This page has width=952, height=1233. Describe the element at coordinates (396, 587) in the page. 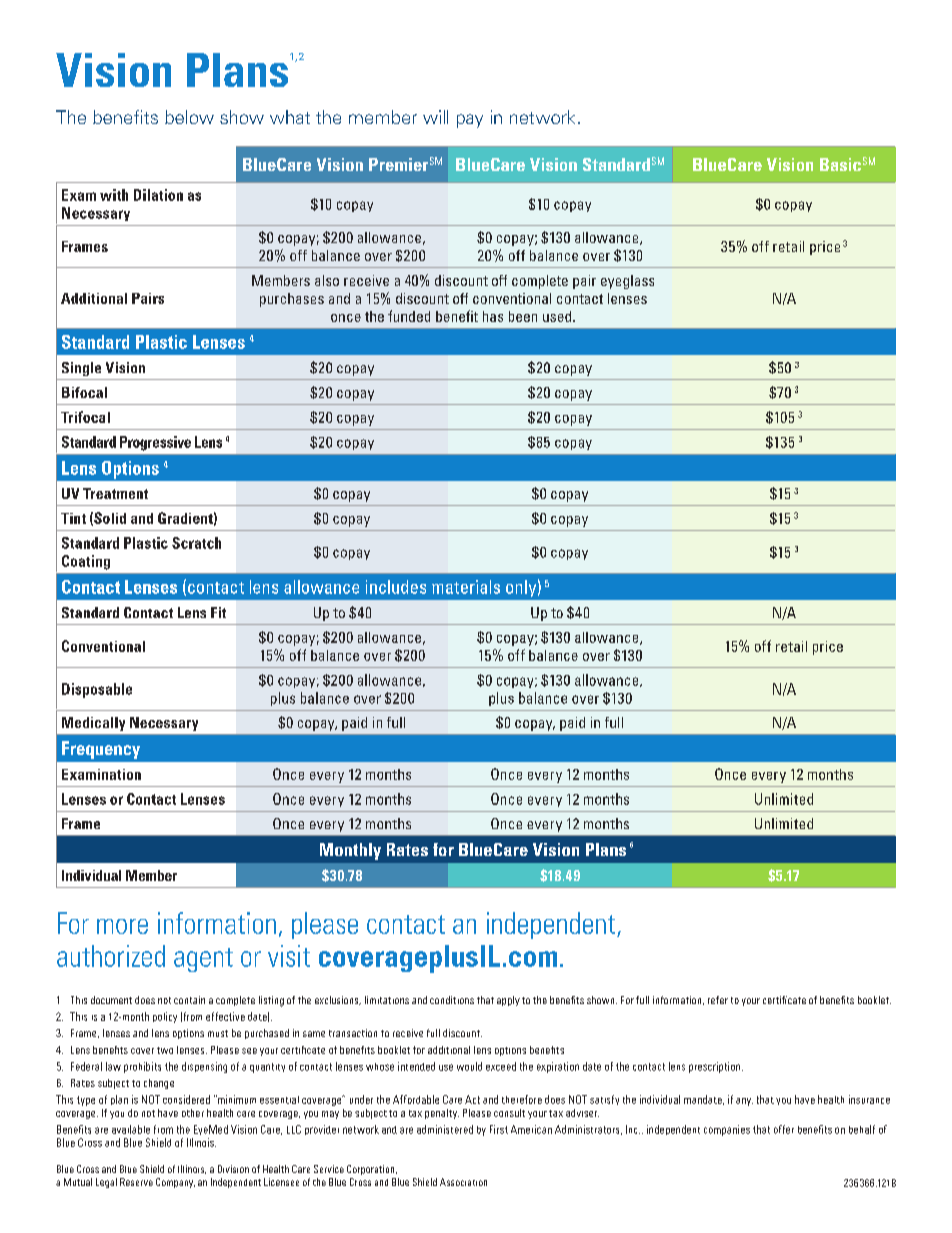

I see `includes` at that location.
